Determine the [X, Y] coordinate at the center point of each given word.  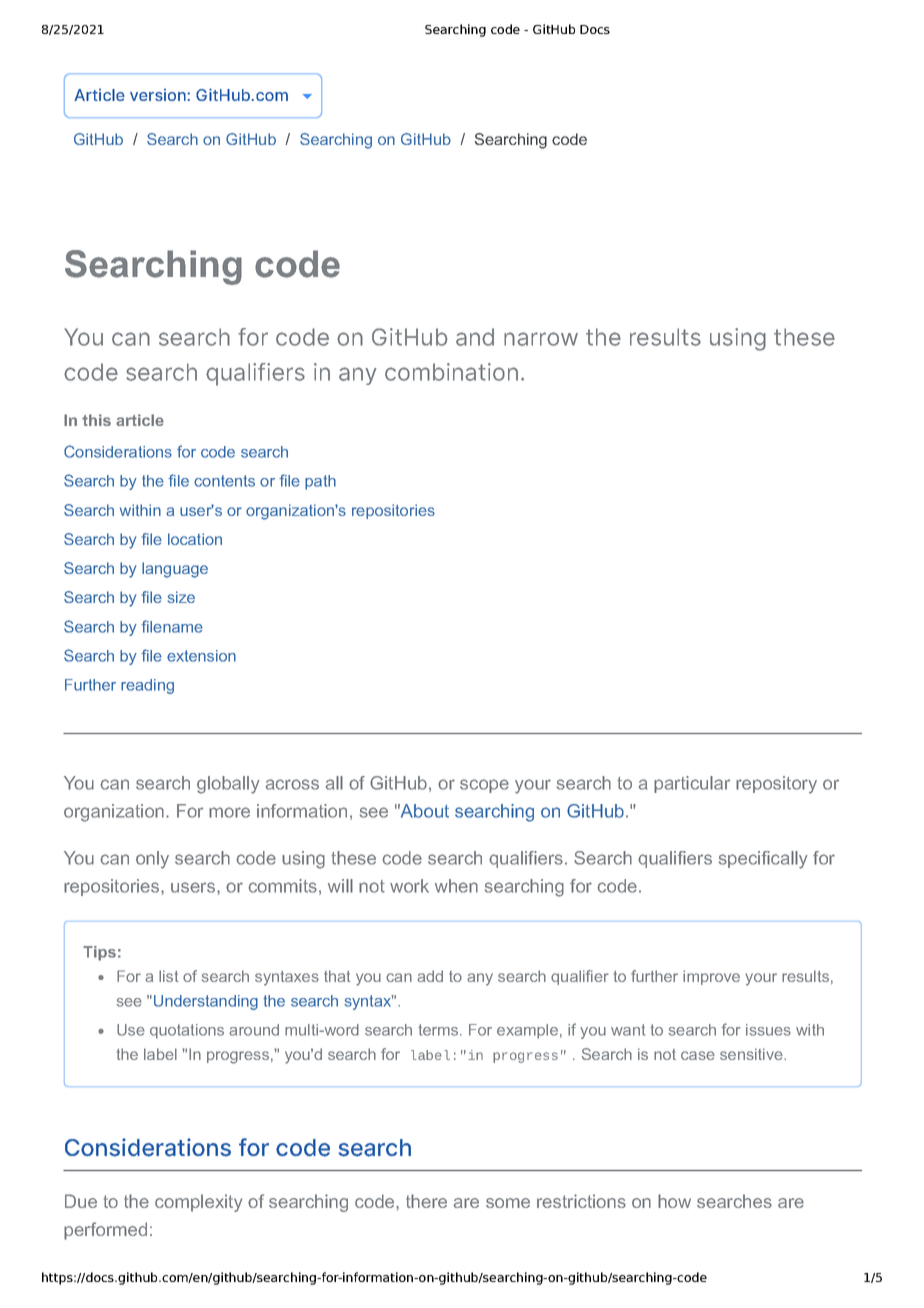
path [320, 482]
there [426, 1201]
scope [484, 786]
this [96, 420]
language [175, 570]
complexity [198, 1203]
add [430, 976]
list [169, 976]
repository [776, 785]
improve [711, 977]
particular [692, 784]
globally [228, 785]
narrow [541, 339]
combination [451, 372]
